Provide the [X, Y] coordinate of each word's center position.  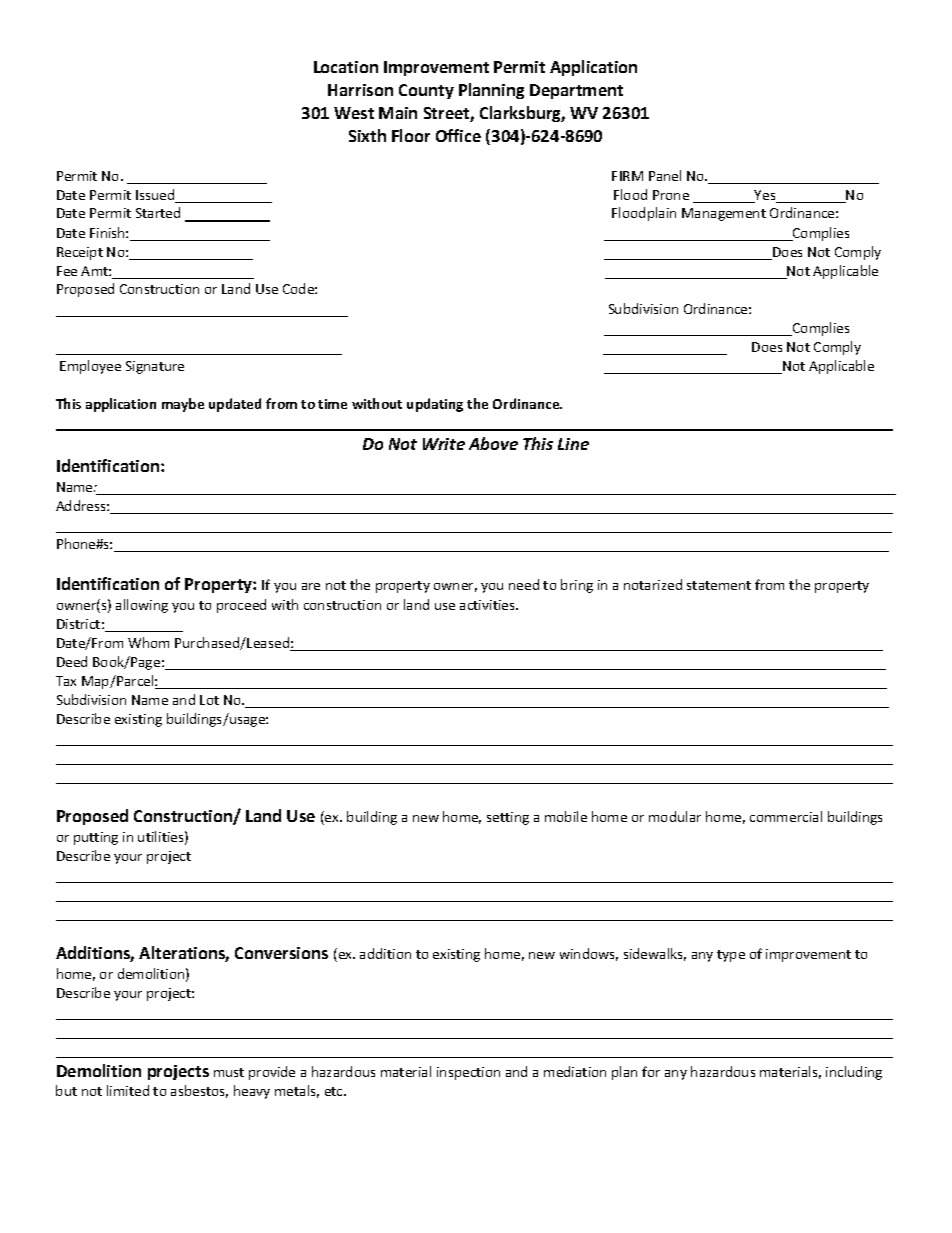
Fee [67, 271]
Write [444, 444]
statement [719, 585]
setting [508, 818]
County [426, 91]
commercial [786, 816]
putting [96, 838]
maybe [183, 405]
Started [158, 212]
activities [489, 605]
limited [128, 1090]
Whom [148, 642]
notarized [653, 584]
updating [435, 405]
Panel [665, 175]
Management [724, 214]
